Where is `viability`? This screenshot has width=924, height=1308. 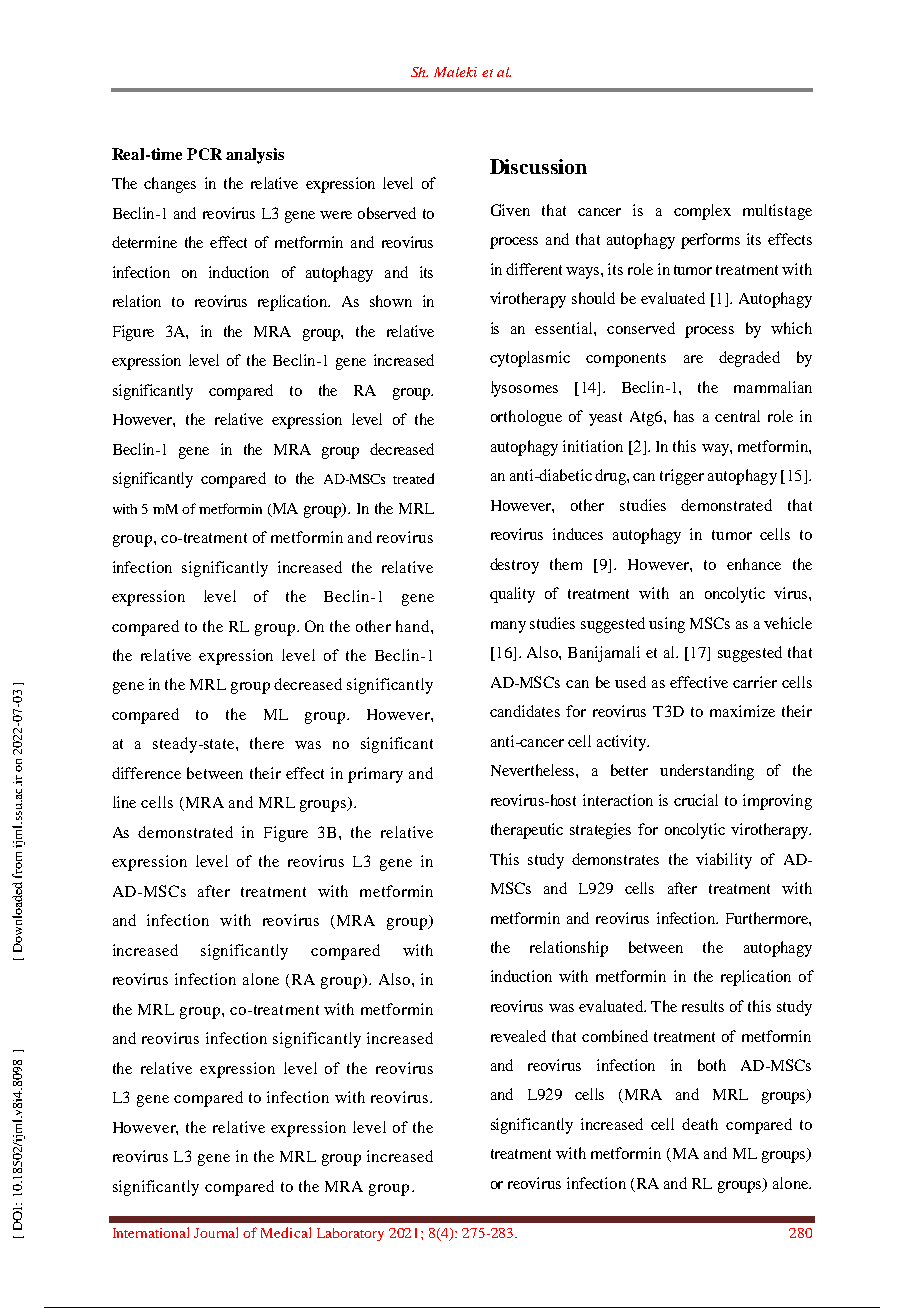 viability is located at coordinates (724, 861).
